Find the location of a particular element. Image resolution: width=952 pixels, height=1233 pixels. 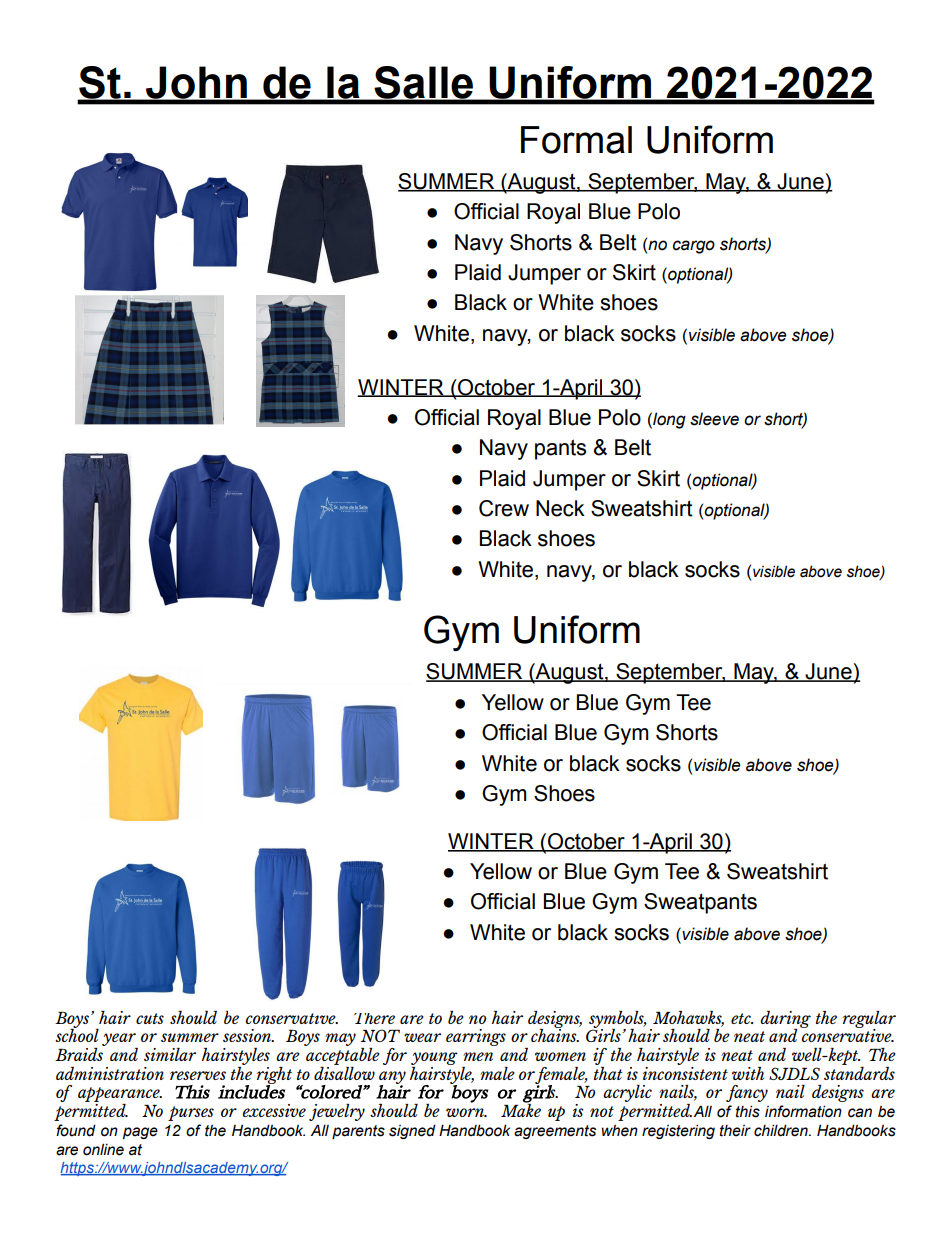

etc is located at coordinates (742, 1018).
